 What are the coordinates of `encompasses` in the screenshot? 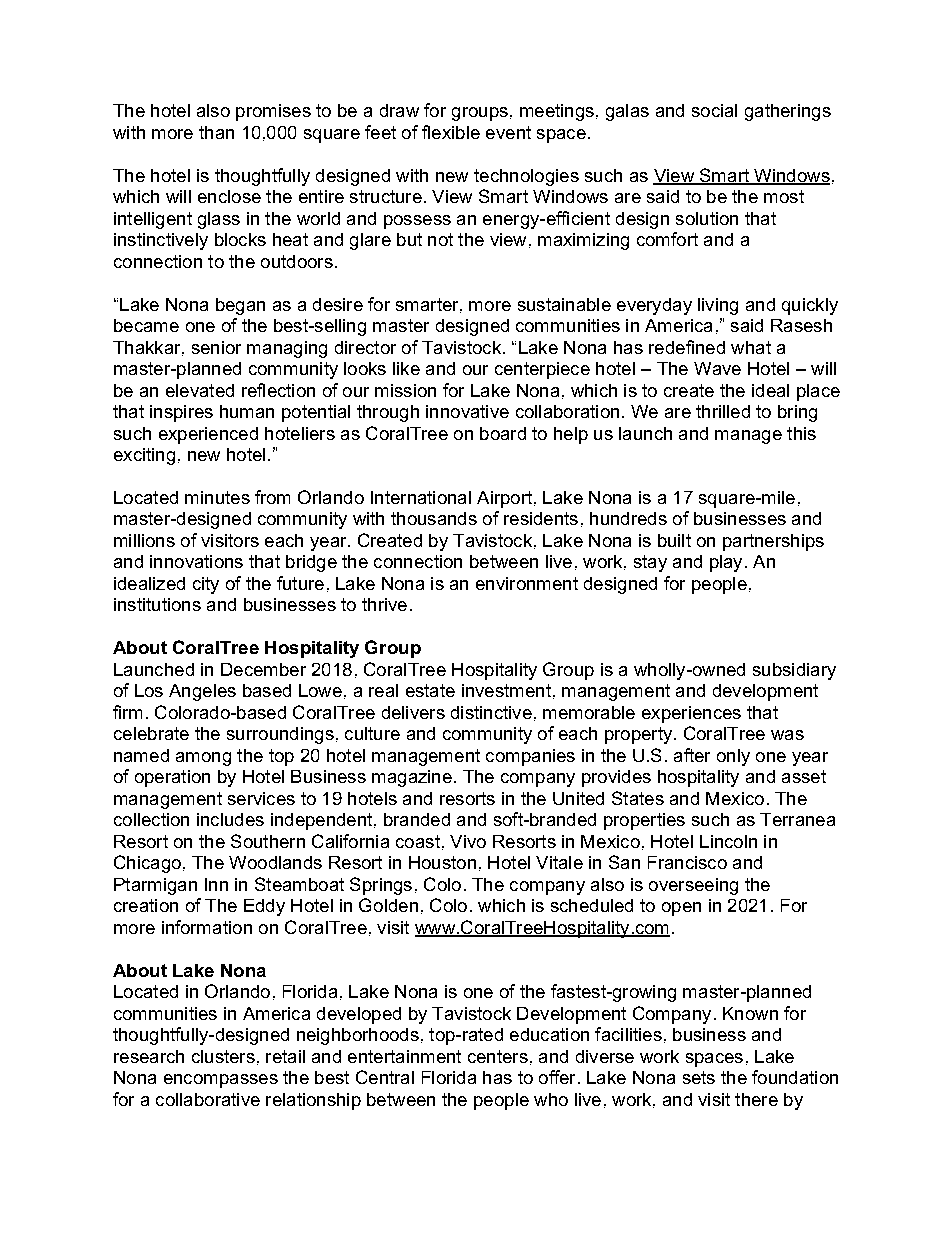 It's located at (221, 1081).
